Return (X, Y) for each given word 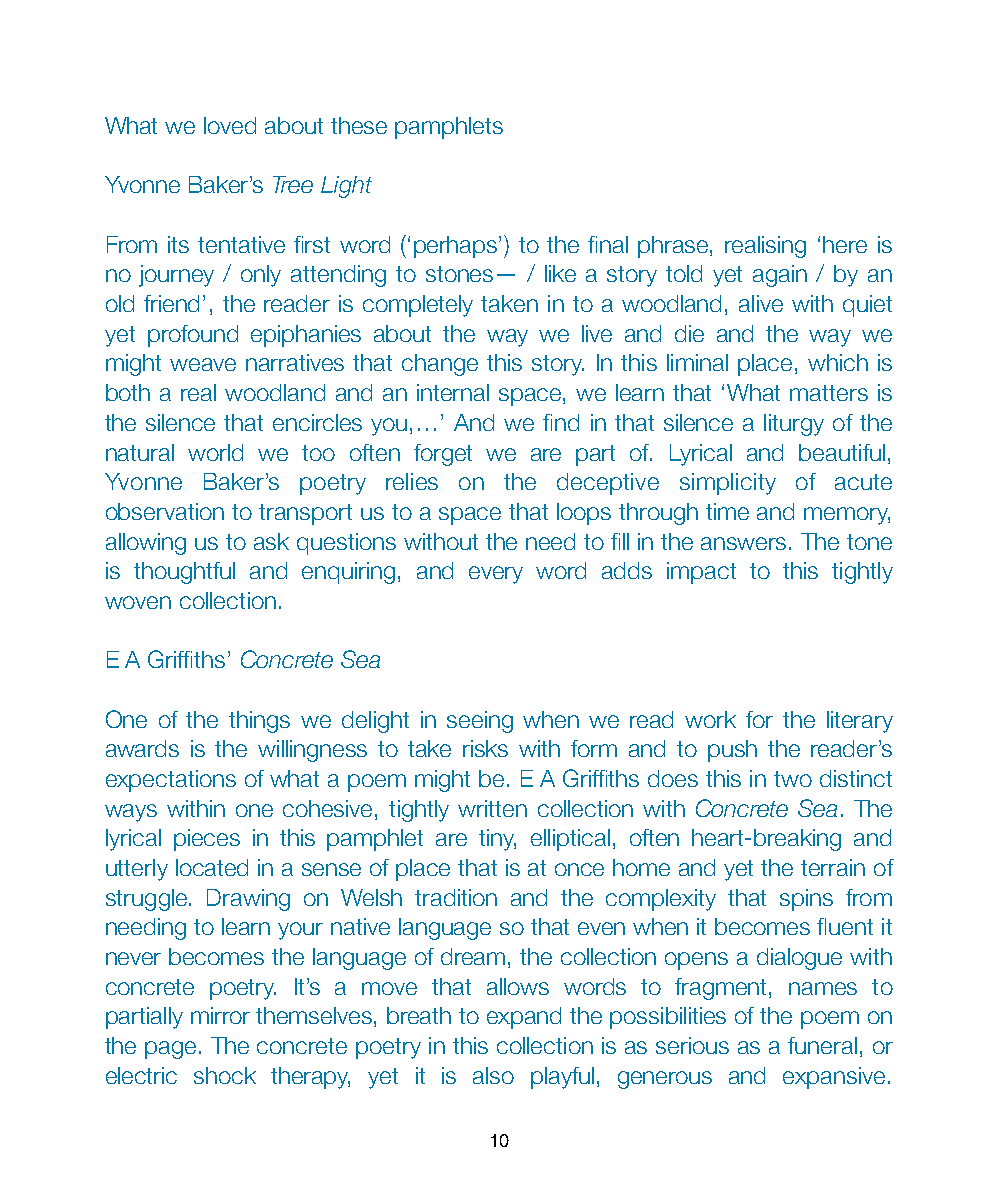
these (359, 125)
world (215, 452)
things (259, 722)
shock (225, 1075)
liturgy (794, 425)
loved (230, 125)
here (845, 244)
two (793, 779)
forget (443, 455)
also (493, 1075)
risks (485, 748)
